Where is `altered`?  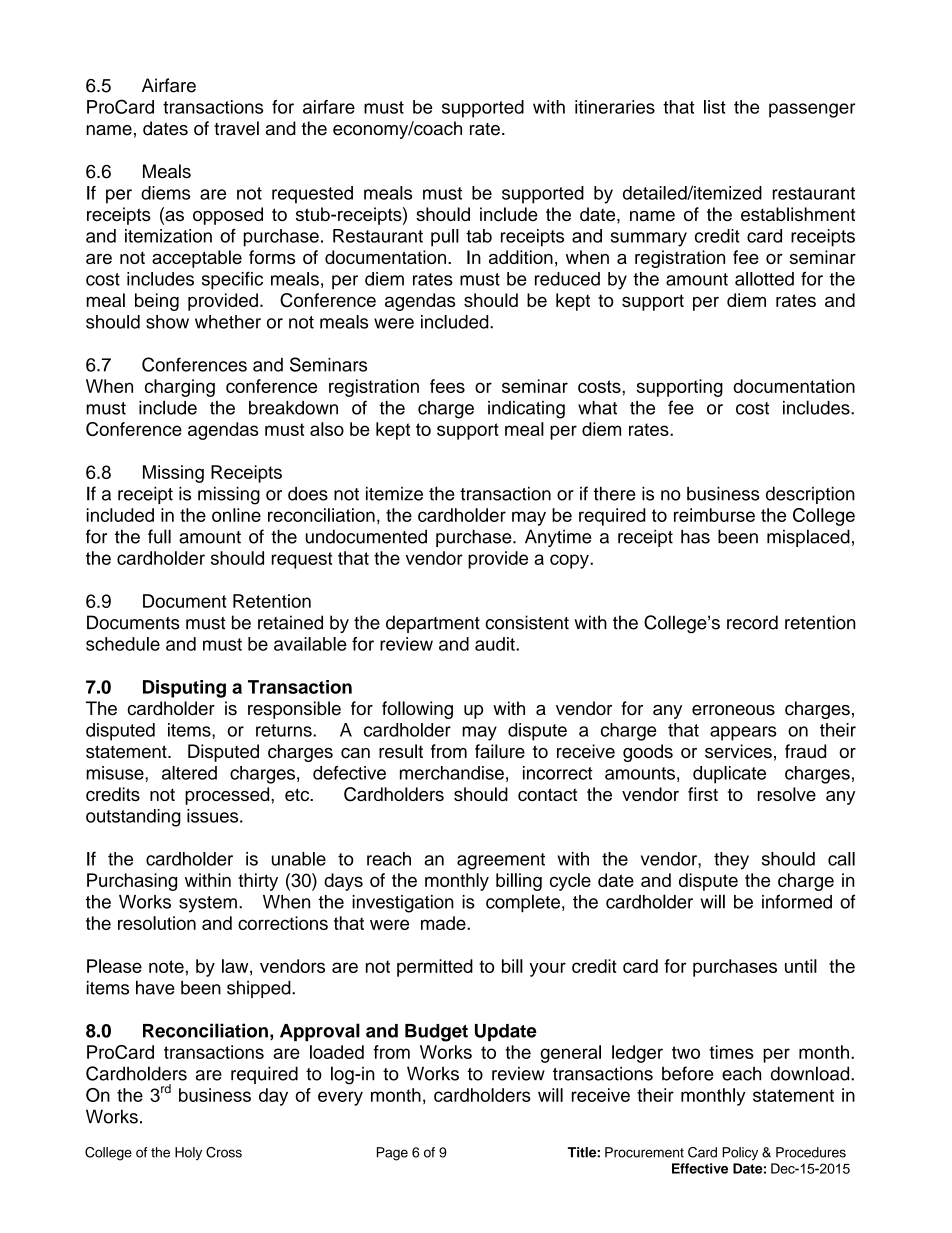 altered is located at coordinates (189, 773).
